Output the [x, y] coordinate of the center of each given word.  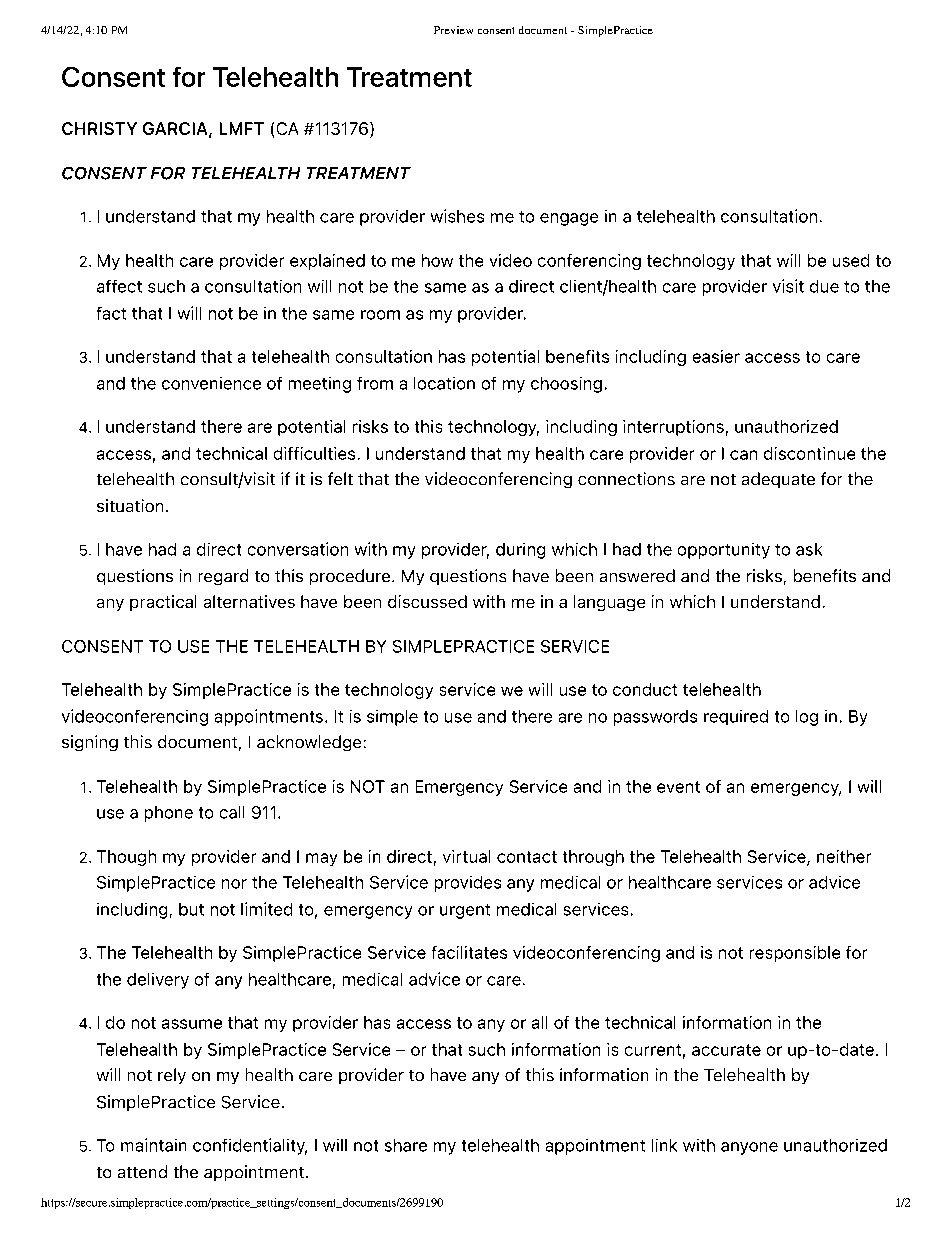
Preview [453, 30]
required [736, 717]
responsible [795, 954]
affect [119, 286]
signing [90, 743]
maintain [153, 1145]
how [437, 260]
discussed [427, 601]
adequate [778, 480]
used [851, 260]
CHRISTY [99, 128]
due [824, 286]
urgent [465, 911]
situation [130, 505]
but [191, 909]
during [520, 551]
